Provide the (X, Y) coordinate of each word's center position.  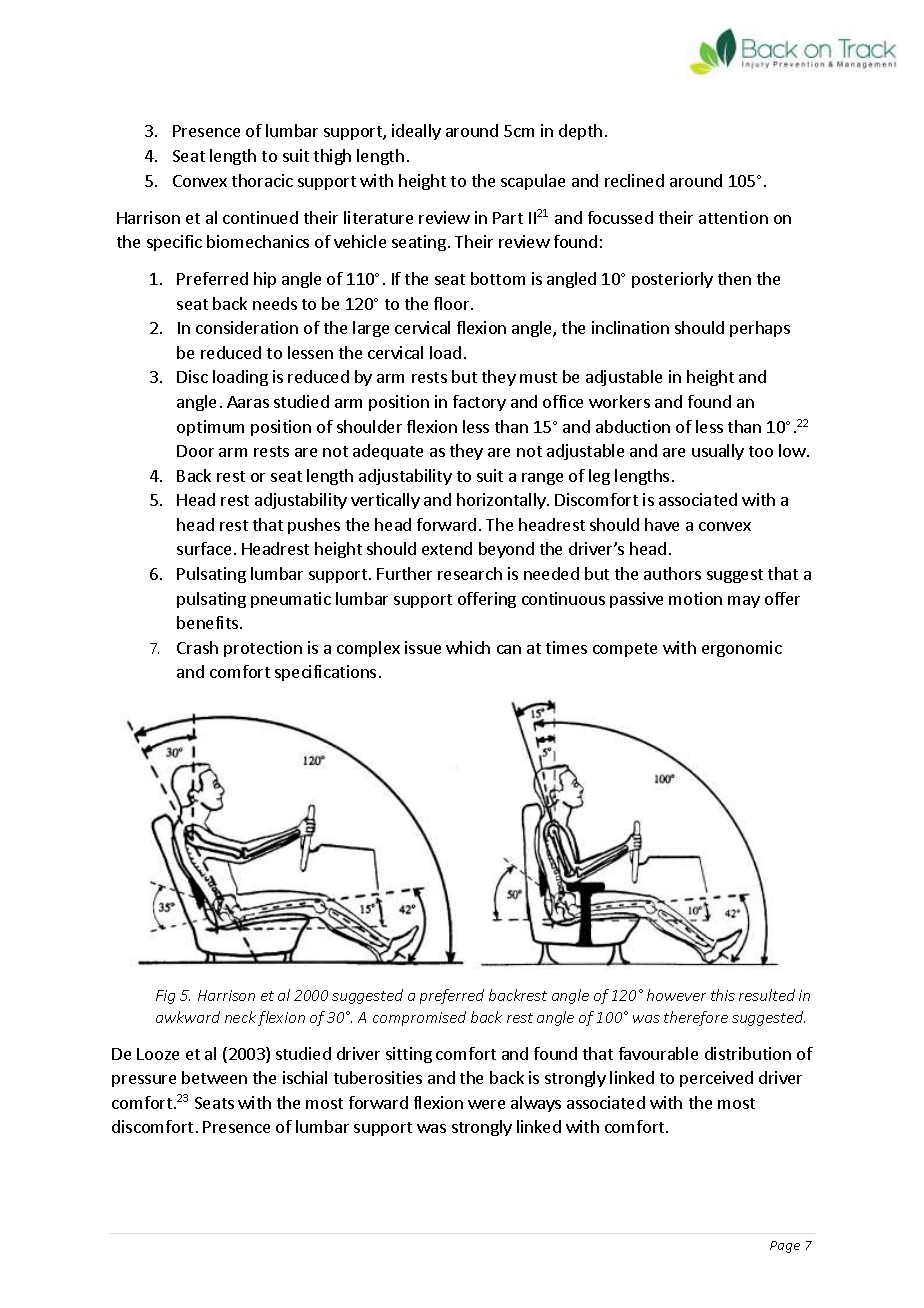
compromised (419, 1018)
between (214, 1077)
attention (733, 217)
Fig (165, 997)
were (486, 1104)
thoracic (262, 180)
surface (204, 548)
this (723, 995)
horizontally (502, 501)
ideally (416, 132)
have (662, 524)
